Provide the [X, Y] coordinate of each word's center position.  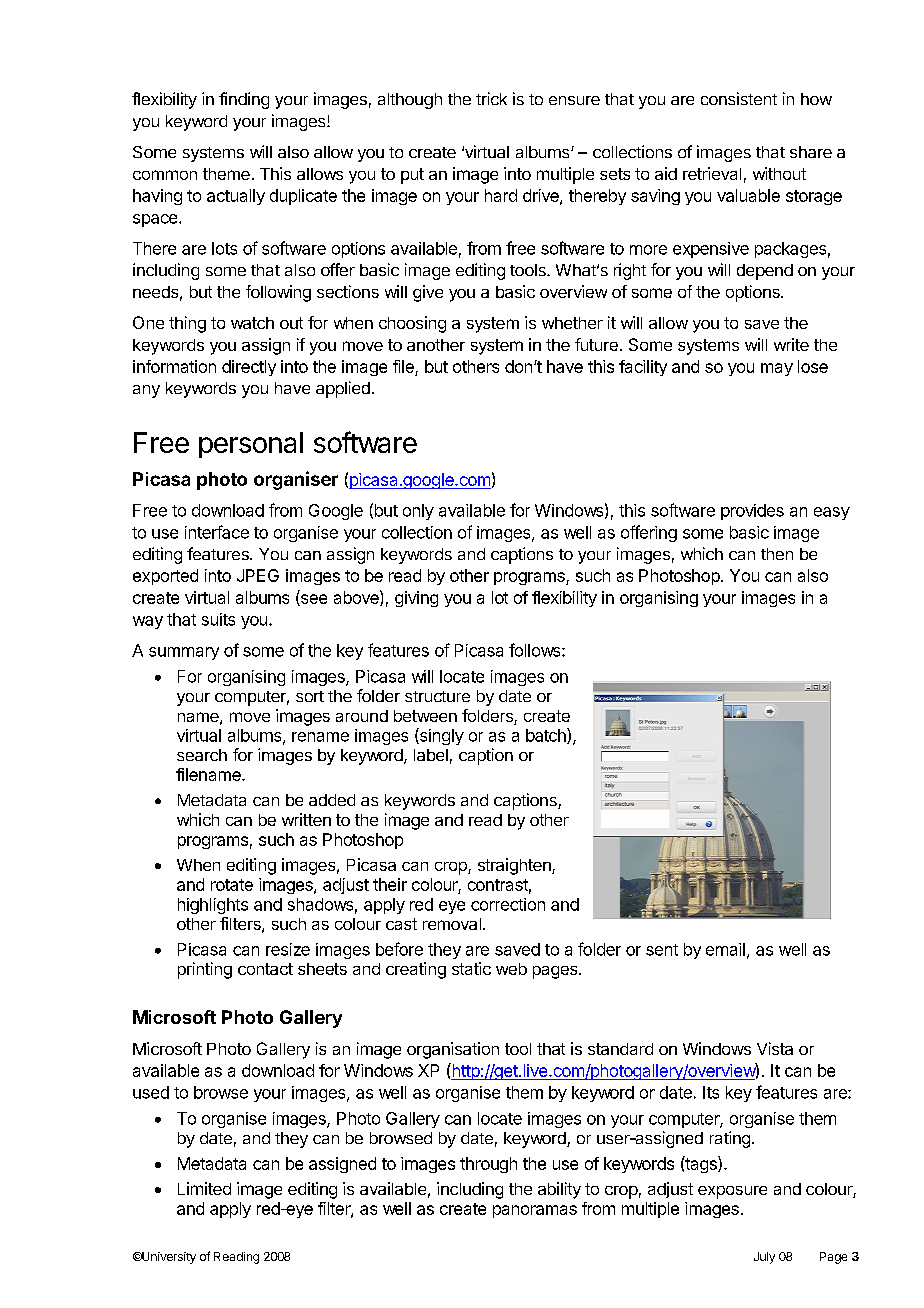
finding [244, 100]
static [471, 968]
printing [205, 970]
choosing [412, 324]
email [725, 949]
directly [249, 368]
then [777, 554]
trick [491, 98]
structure [437, 696]
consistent [739, 98]
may [777, 369]
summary [184, 653]
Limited [204, 1188]
